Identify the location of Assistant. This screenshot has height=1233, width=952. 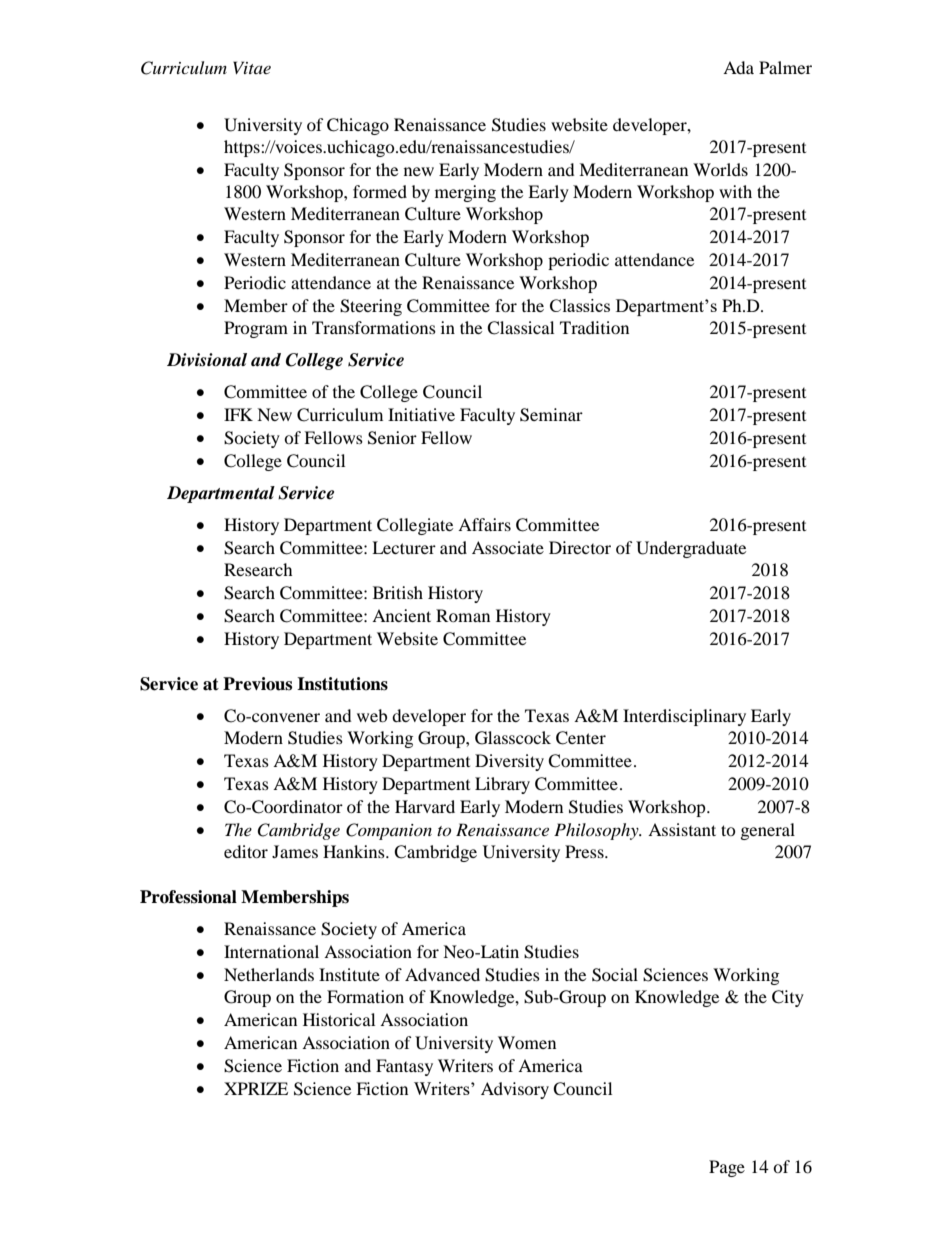
(682, 829).
